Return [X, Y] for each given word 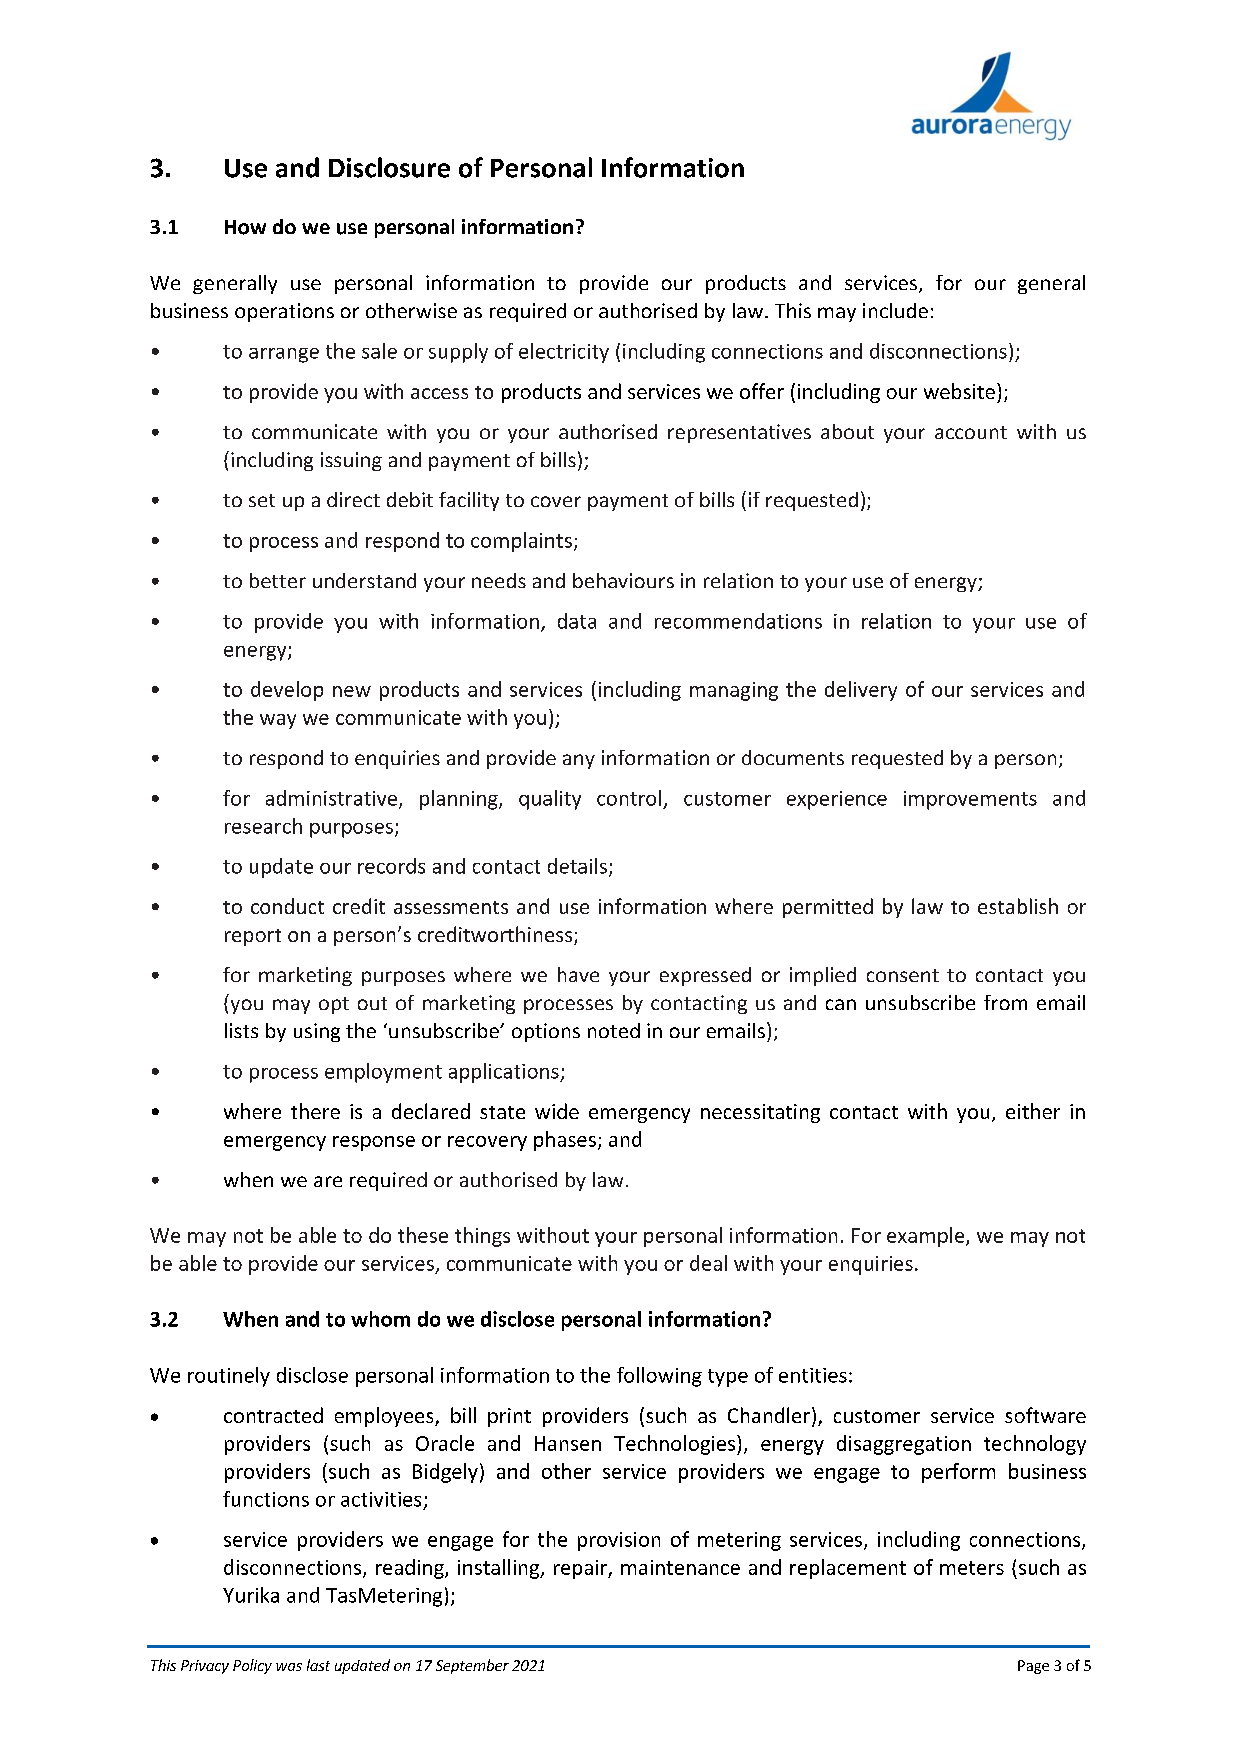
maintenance [680, 1567]
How [245, 227]
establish [1018, 906]
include [895, 310]
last [318, 1665]
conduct [287, 906]
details [577, 866]
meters [972, 1568]
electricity [564, 353]
